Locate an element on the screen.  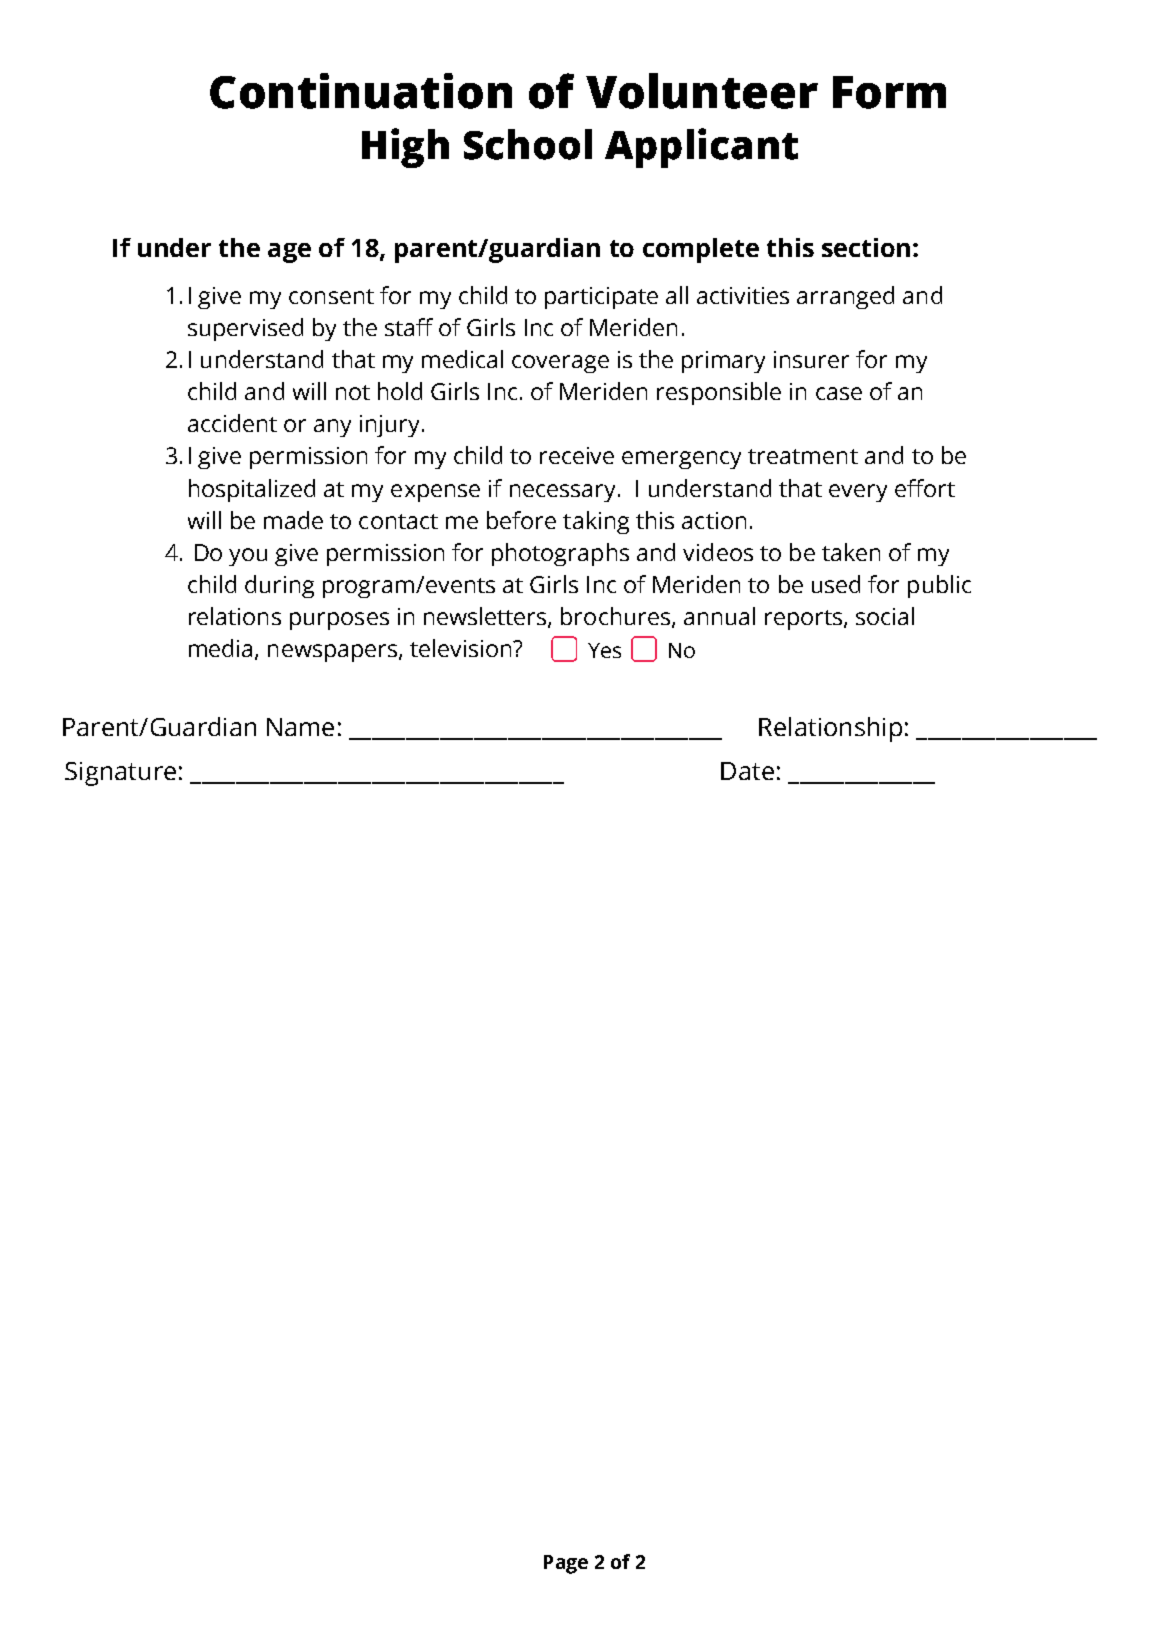
Continuation is located at coordinates (361, 91).
